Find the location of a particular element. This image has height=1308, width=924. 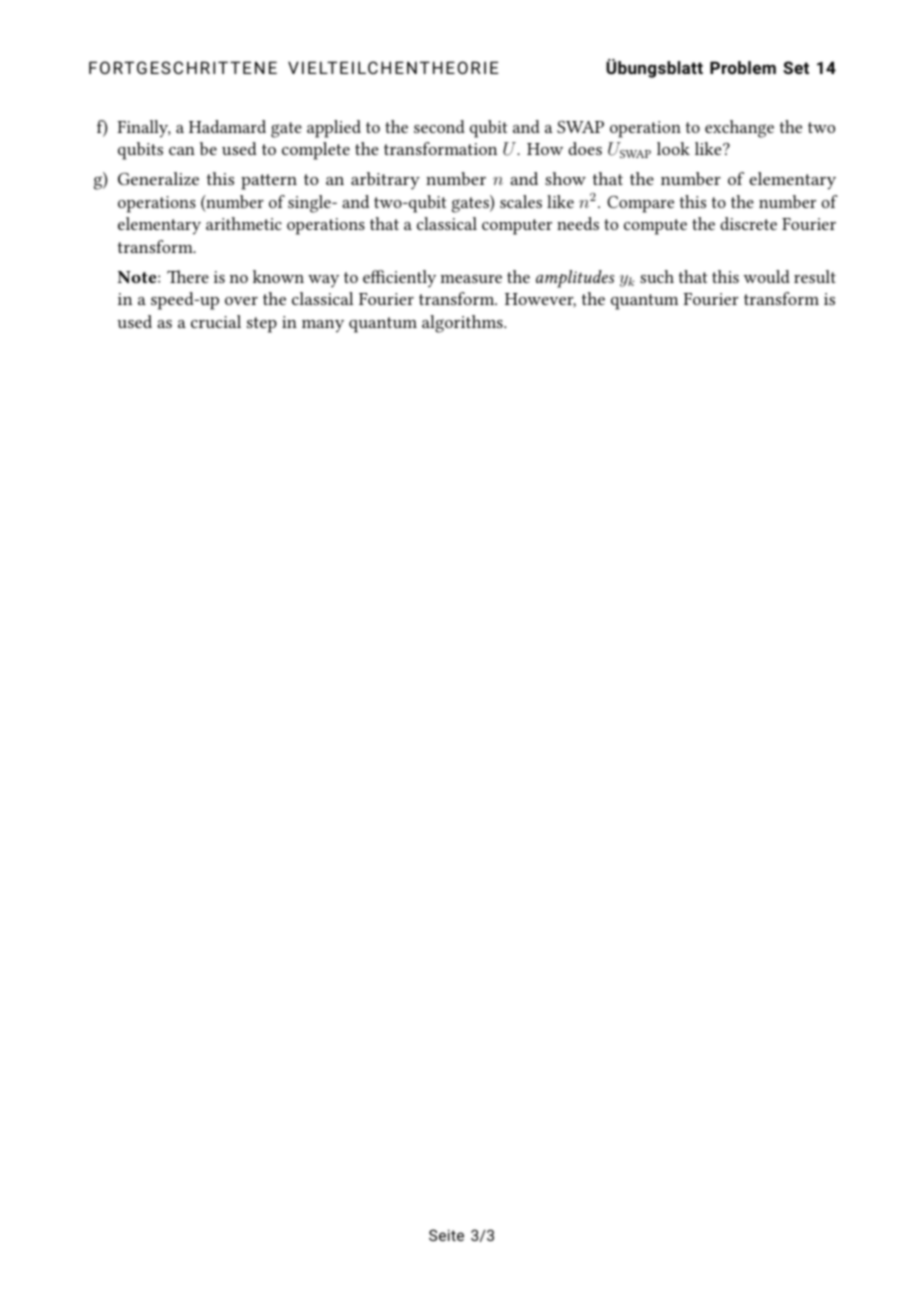

second is located at coordinates (439, 126).
